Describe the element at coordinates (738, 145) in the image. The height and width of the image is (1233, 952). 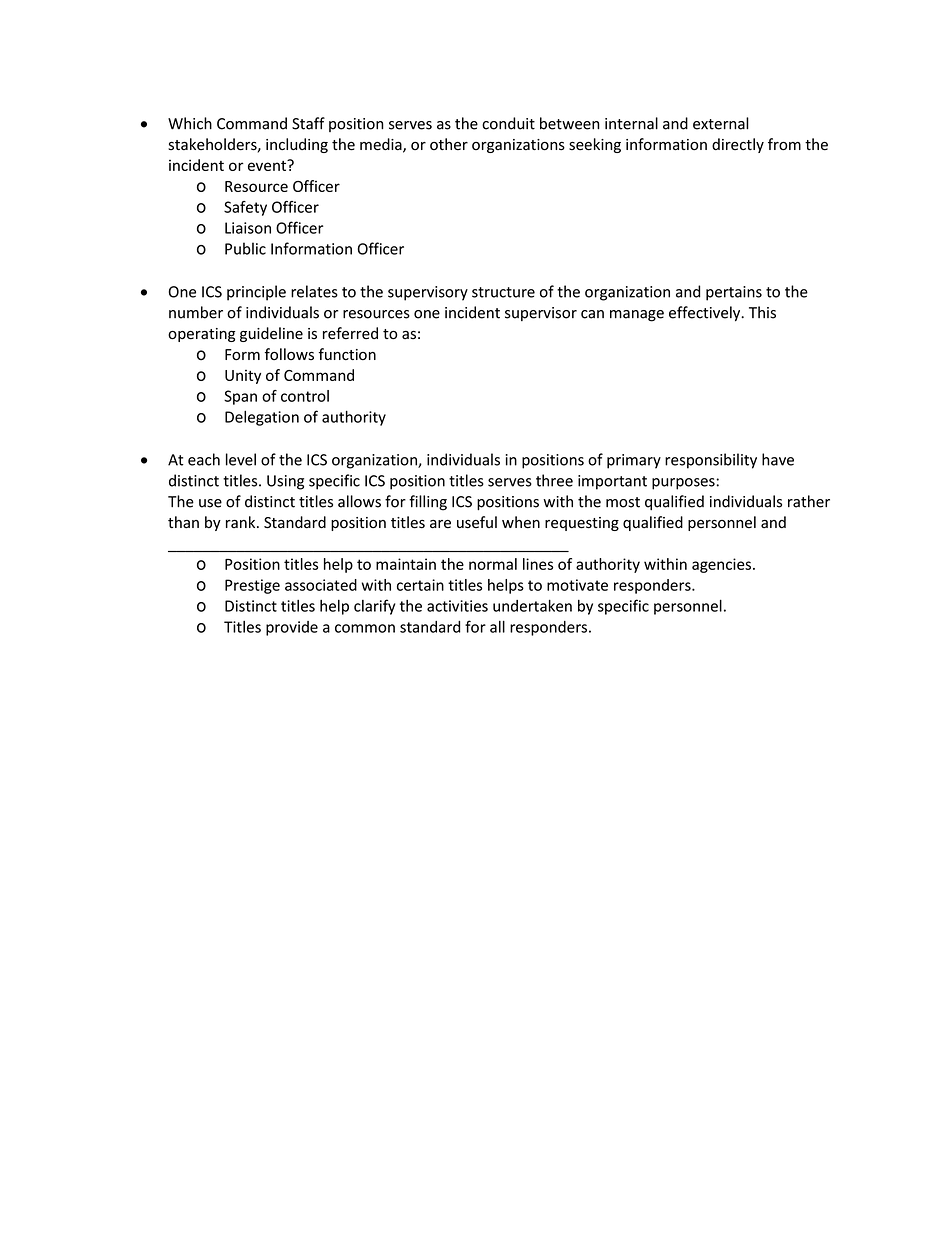
I see `directly` at that location.
